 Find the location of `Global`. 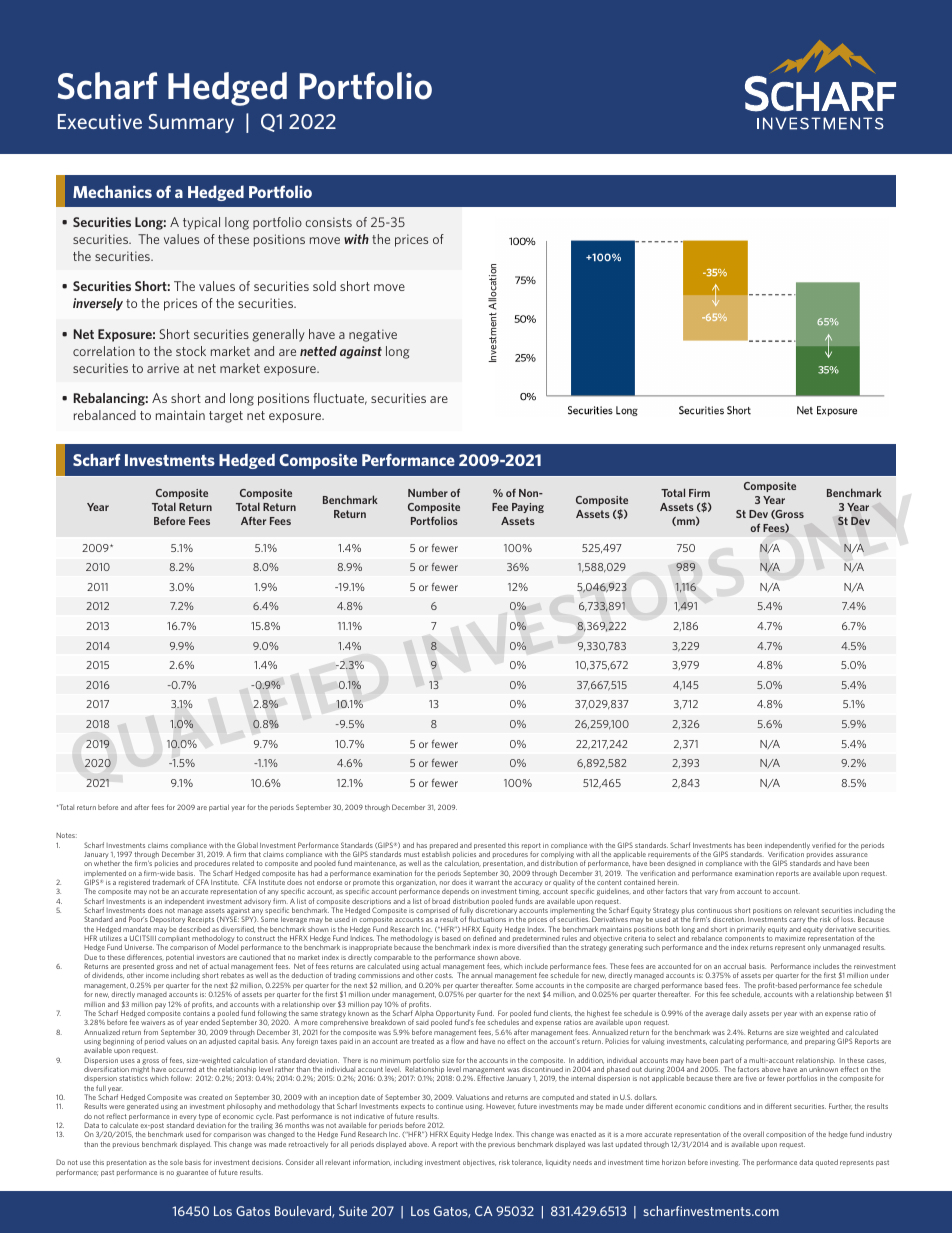

Global is located at coordinates (247, 845).
